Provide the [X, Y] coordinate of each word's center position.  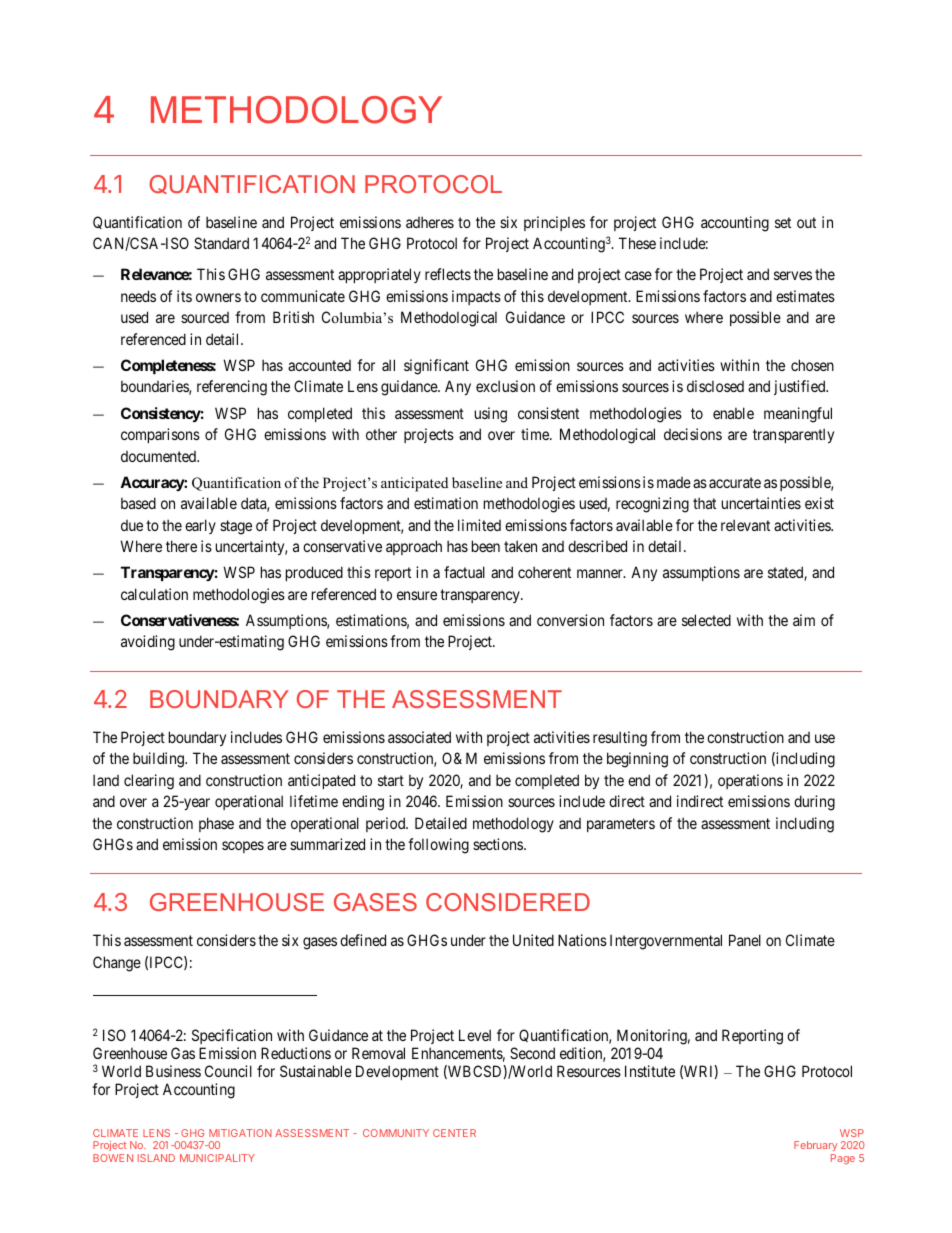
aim [804, 620]
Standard [221, 243]
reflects [448, 274]
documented [160, 456]
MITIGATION [240, 1133]
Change [117, 964]
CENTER [454, 1133]
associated [419, 737]
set [783, 222]
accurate [735, 482]
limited [479, 525]
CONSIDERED [508, 902]
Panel [745, 940]
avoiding [148, 643]
